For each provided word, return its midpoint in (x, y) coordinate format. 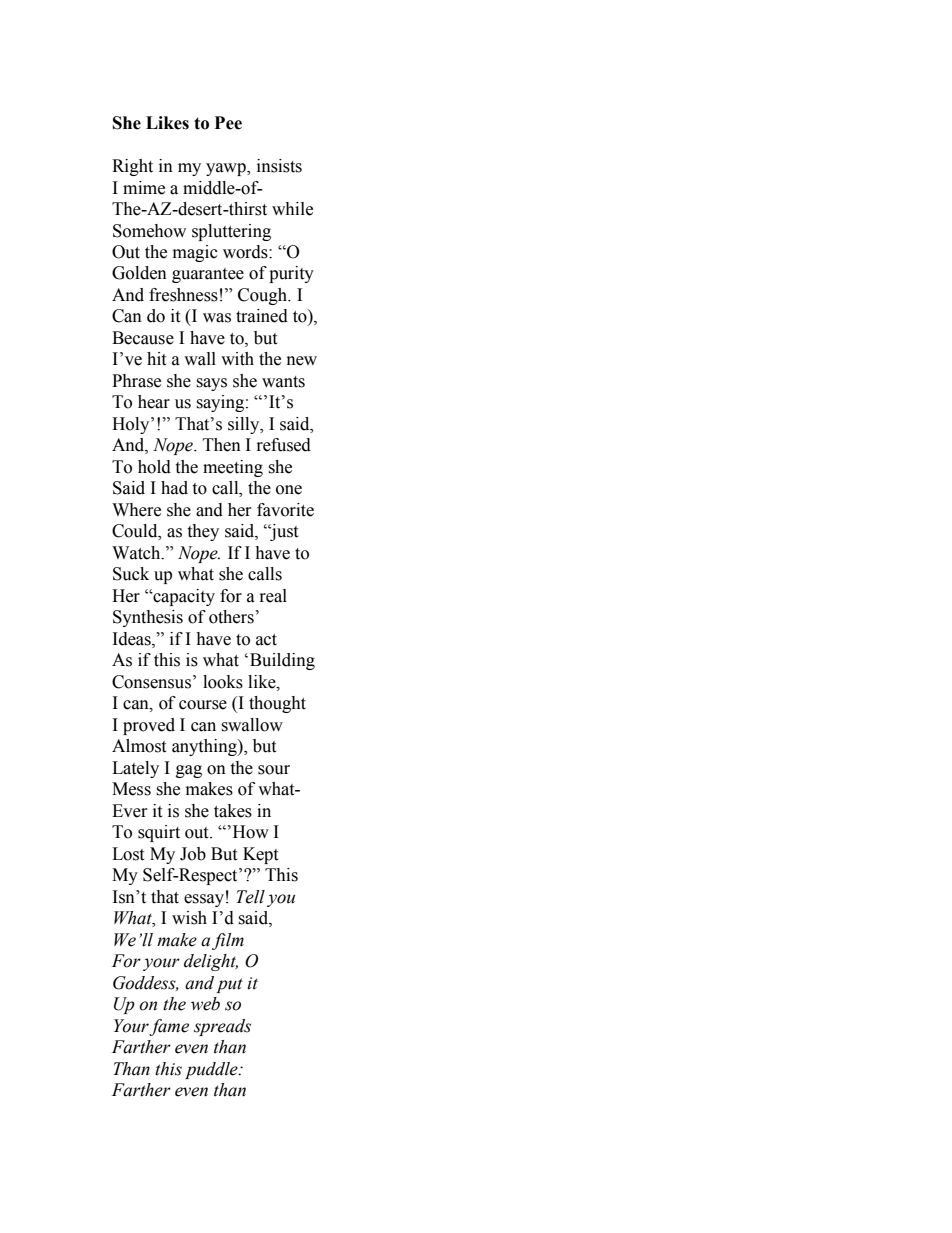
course (203, 705)
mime (144, 188)
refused (284, 445)
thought (277, 704)
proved (149, 726)
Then (222, 445)
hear (154, 402)
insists (279, 166)
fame (169, 1027)
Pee (228, 123)
